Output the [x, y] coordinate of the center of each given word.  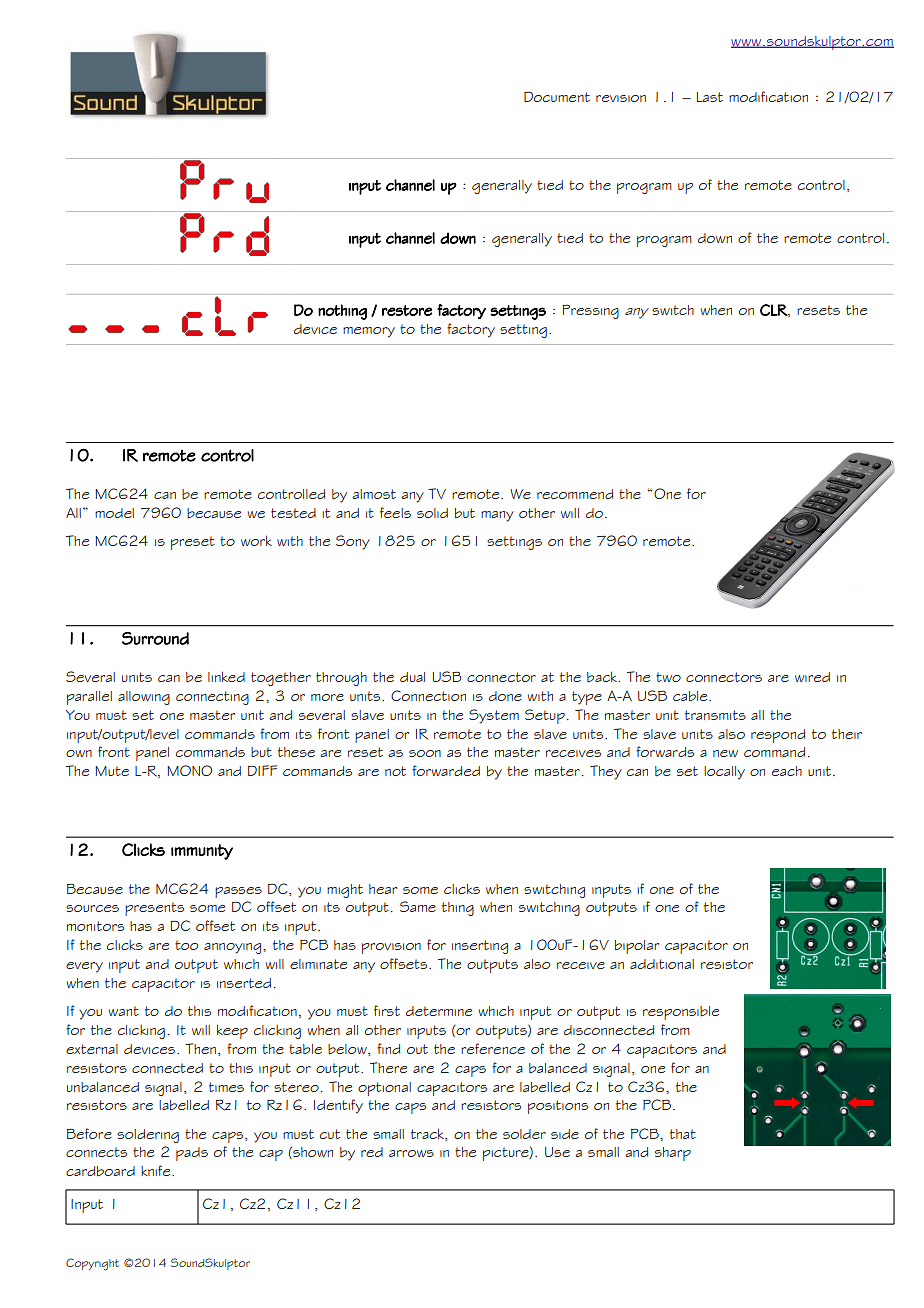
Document [557, 96]
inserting [480, 947]
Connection [428, 695]
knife [157, 1170]
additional [662, 964]
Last [710, 97]
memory [369, 332]
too [186, 945]
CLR [774, 310]
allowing [144, 698]
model [114, 513]
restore [407, 310]
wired [812, 677]
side [565, 1134]
